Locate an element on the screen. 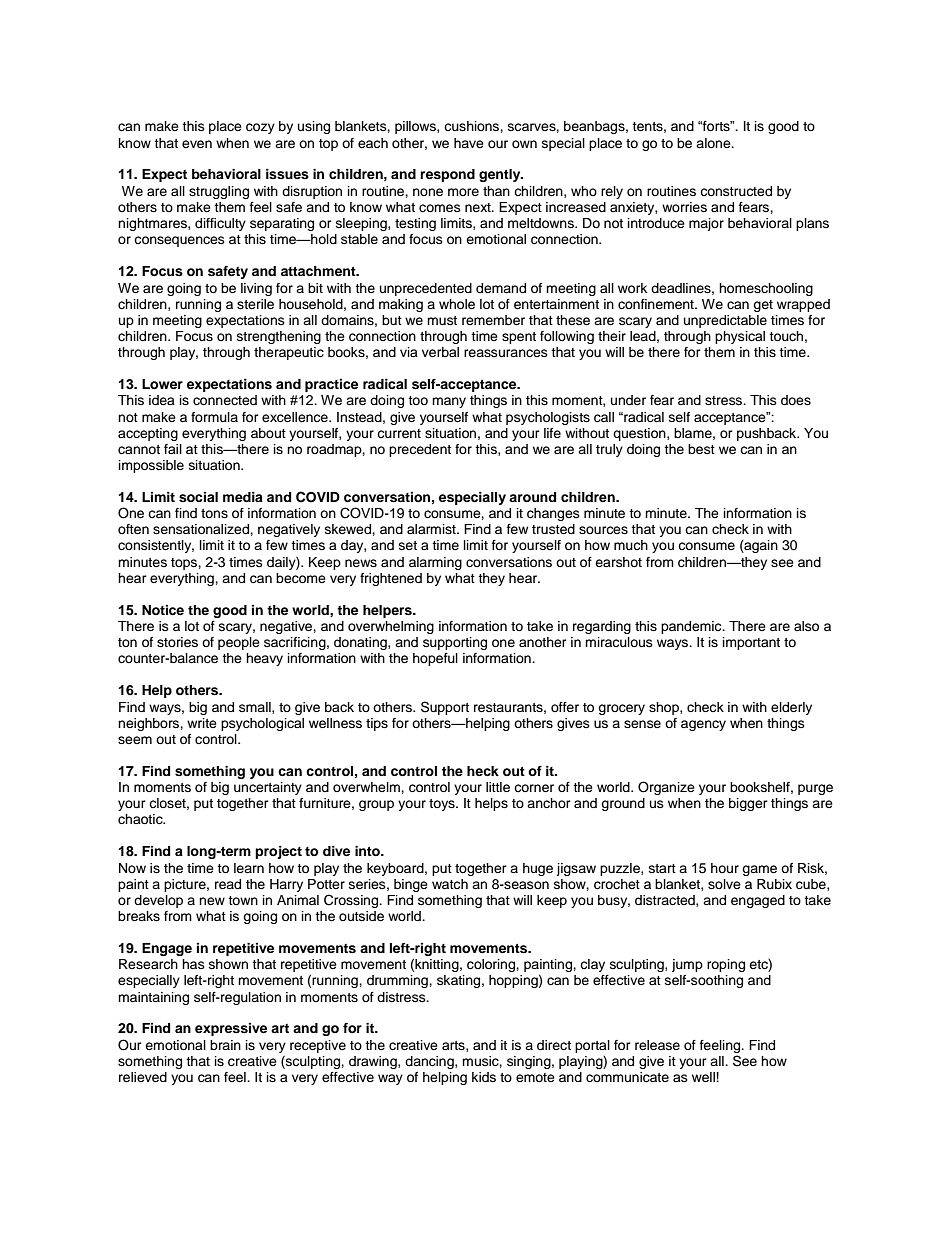 This screenshot has height=1233, width=952. have is located at coordinates (469, 143).
